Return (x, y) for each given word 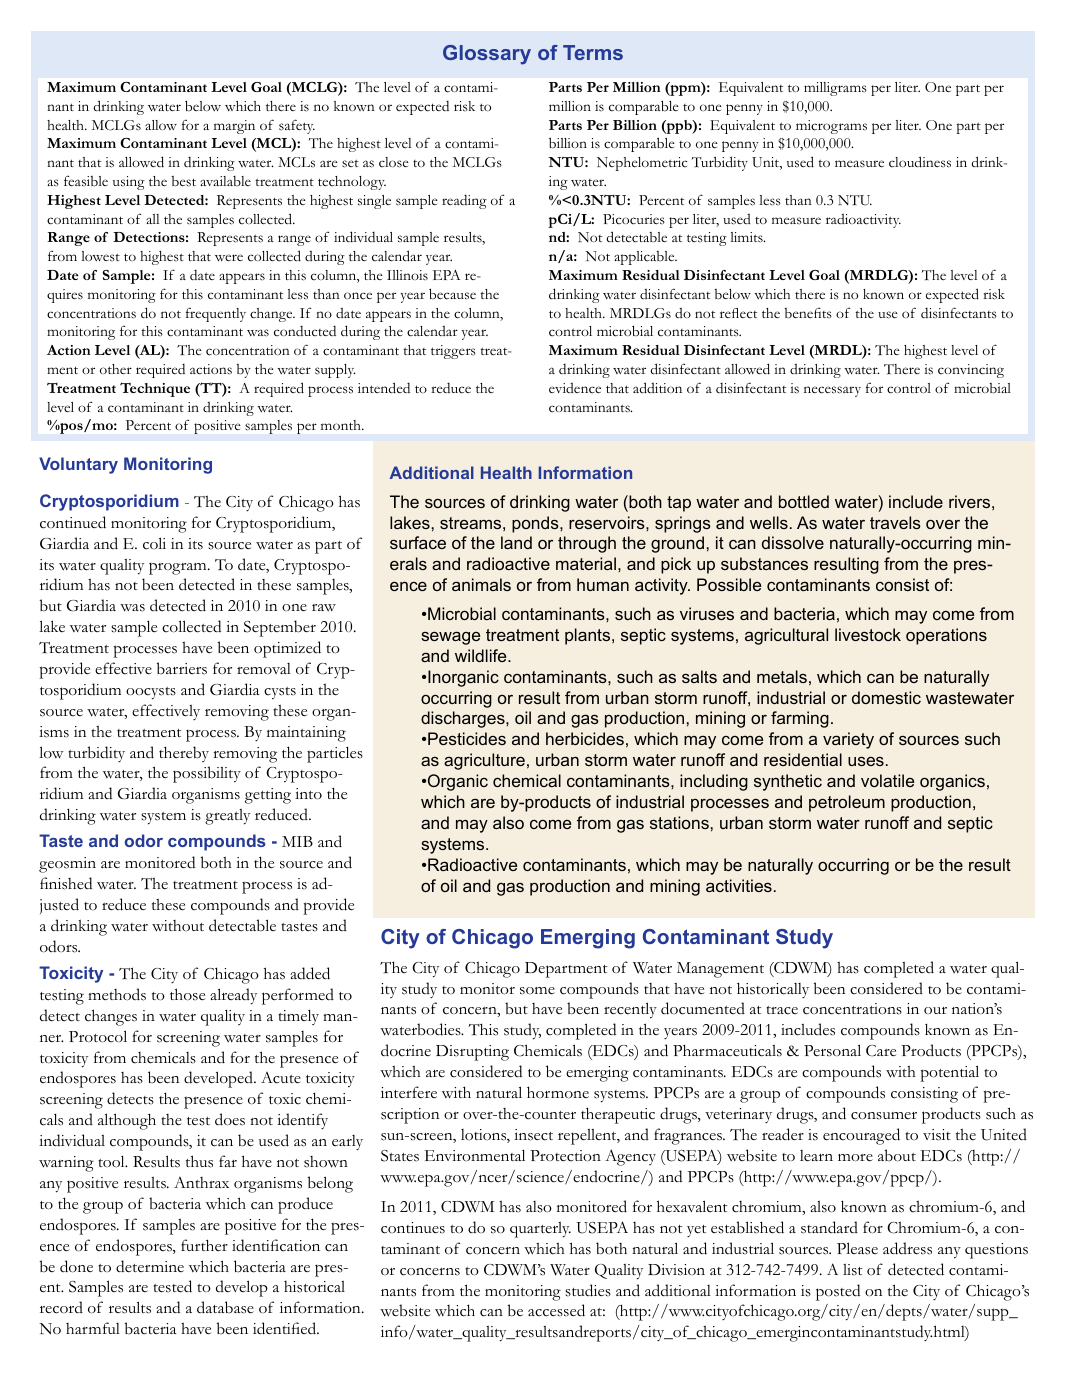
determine (150, 1266)
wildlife (482, 655)
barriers (182, 668)
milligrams (835, 89)
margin (234, 127)
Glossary (487, 55)
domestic (886, 697)
